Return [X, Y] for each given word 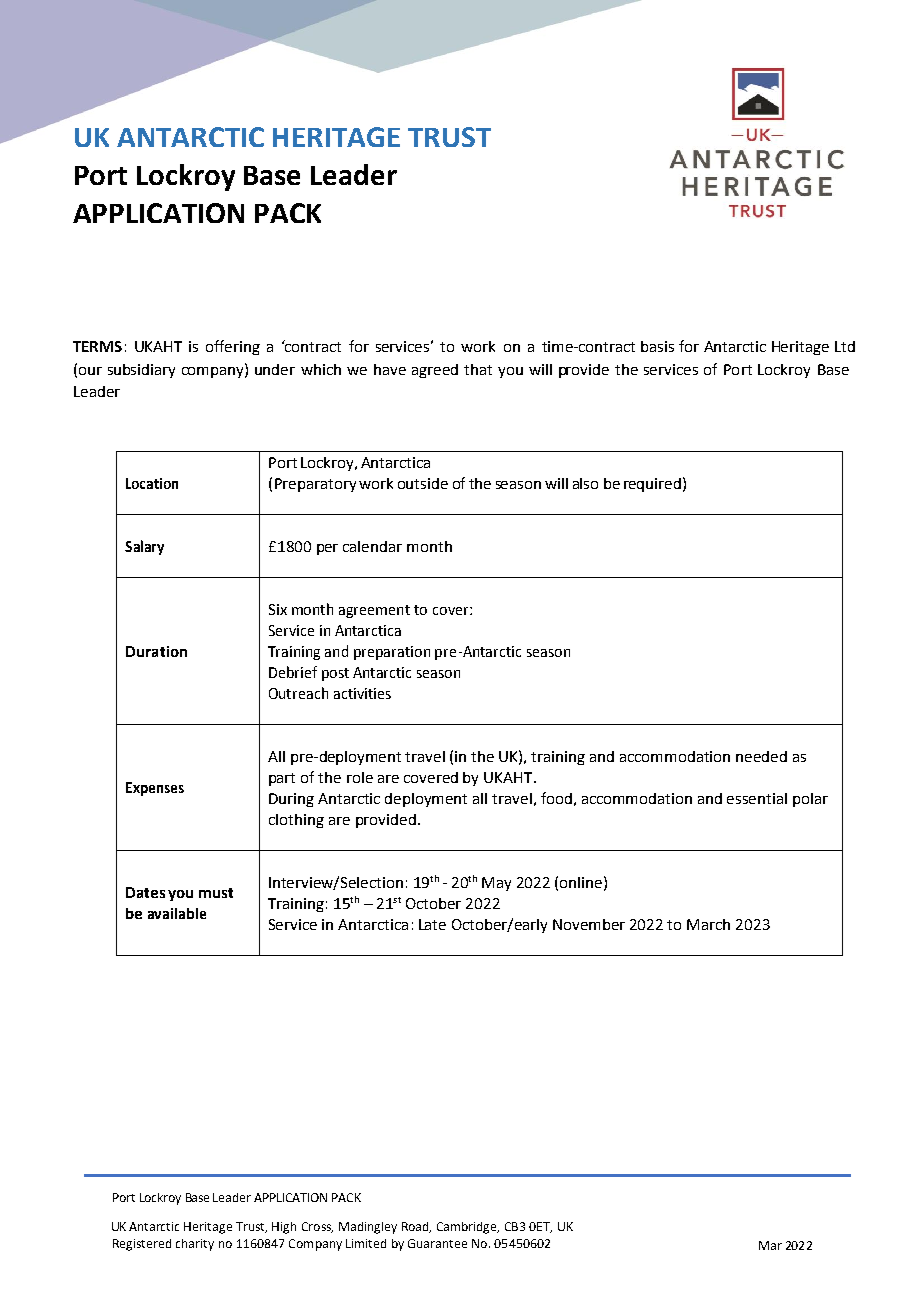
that [478, 369]
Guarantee [437, 1243]
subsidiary [141, 371]
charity [195, 1245]
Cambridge [468, 1228]
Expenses [155, 789]
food [556, 798]
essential [757, 798]
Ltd [845, 346]
